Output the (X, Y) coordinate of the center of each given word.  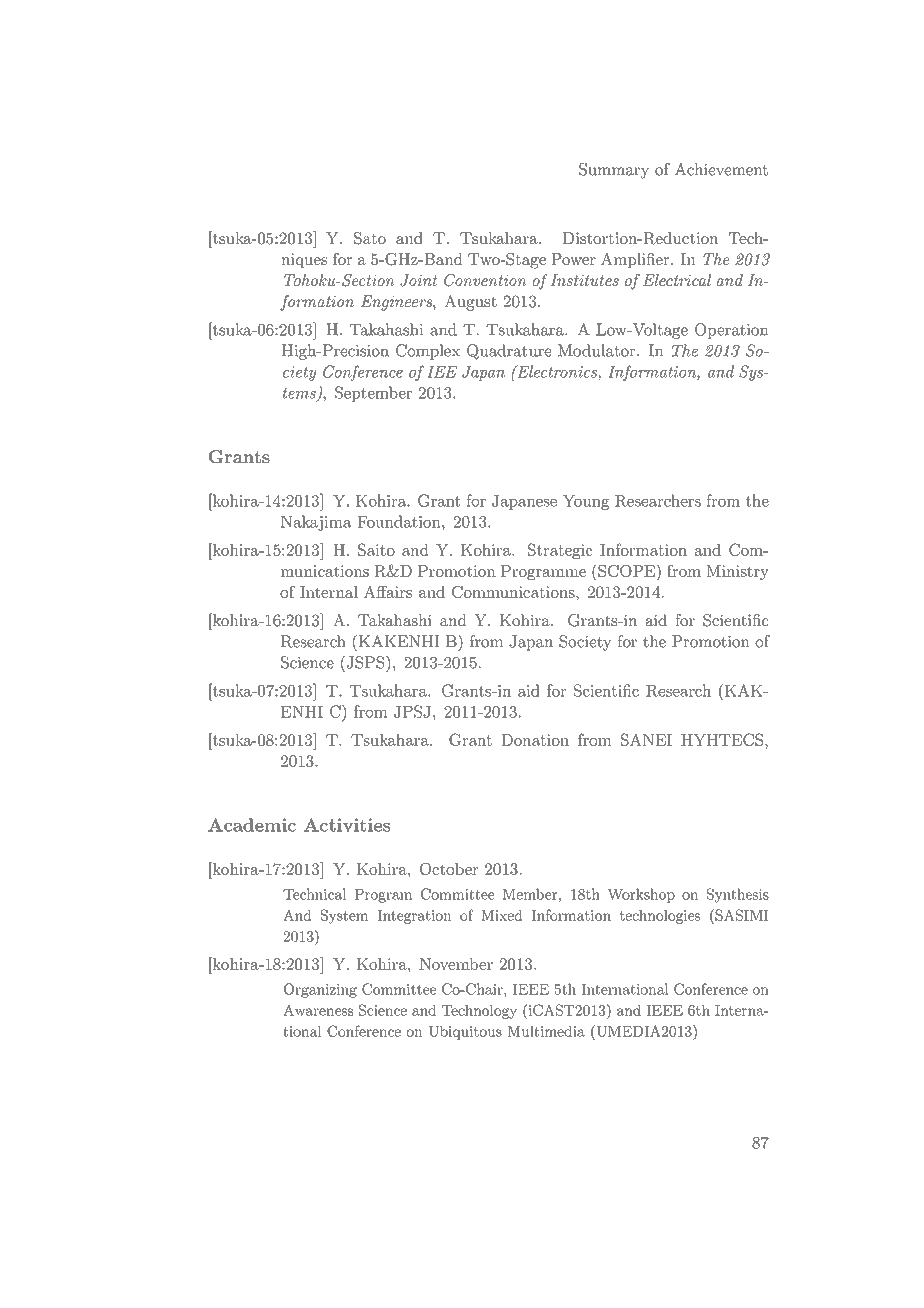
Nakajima (316, 523)
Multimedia (546, 1031)
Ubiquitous (465, 1033)
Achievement (721, 169)
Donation (535, 740)
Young (585, 502)
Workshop (641, 895)
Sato (370, 238)
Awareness (318, 1010)
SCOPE (626, 570)
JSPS (365, 662)
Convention (485, 280)
